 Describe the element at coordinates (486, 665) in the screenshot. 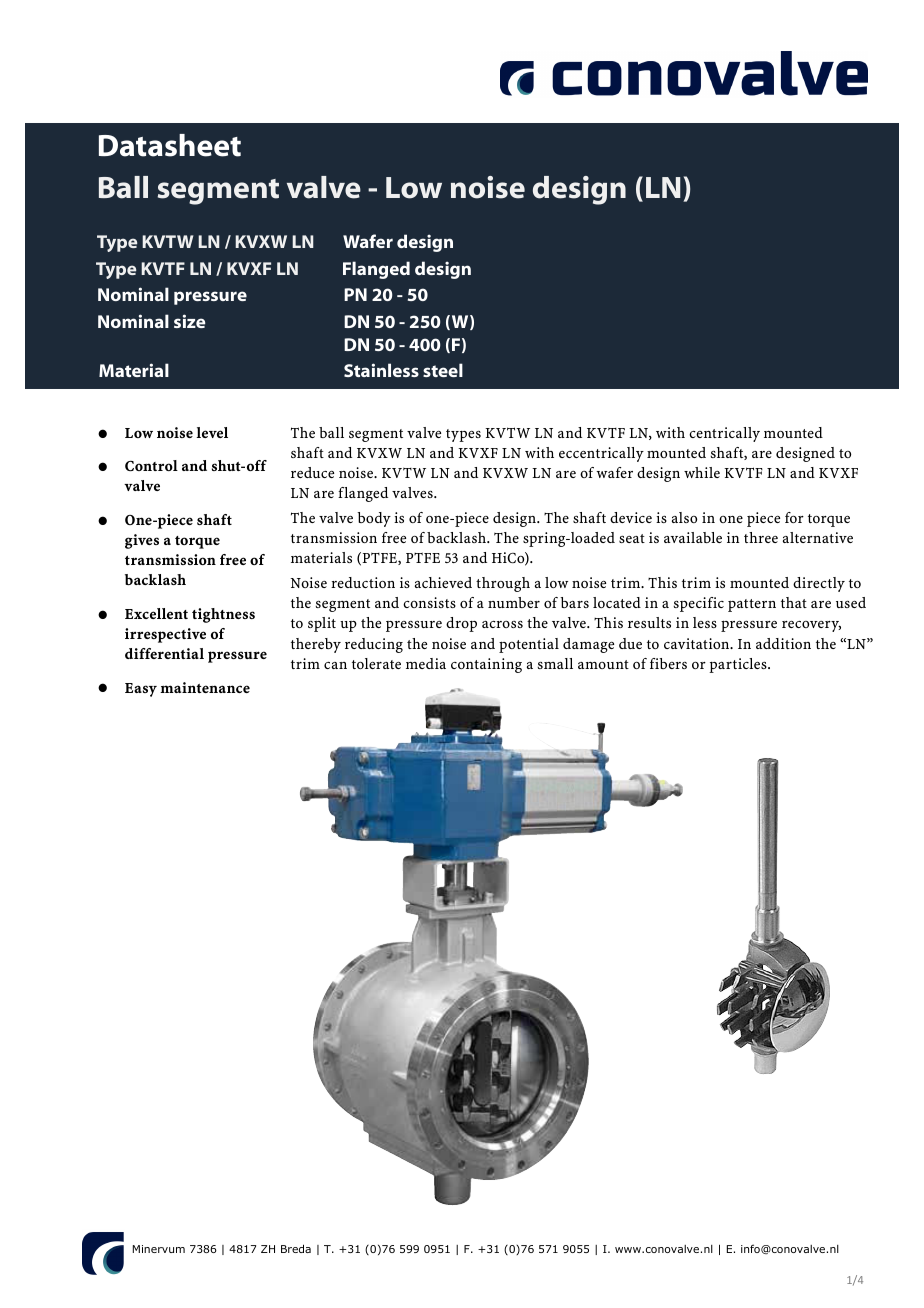

I see `containing` at that location.
